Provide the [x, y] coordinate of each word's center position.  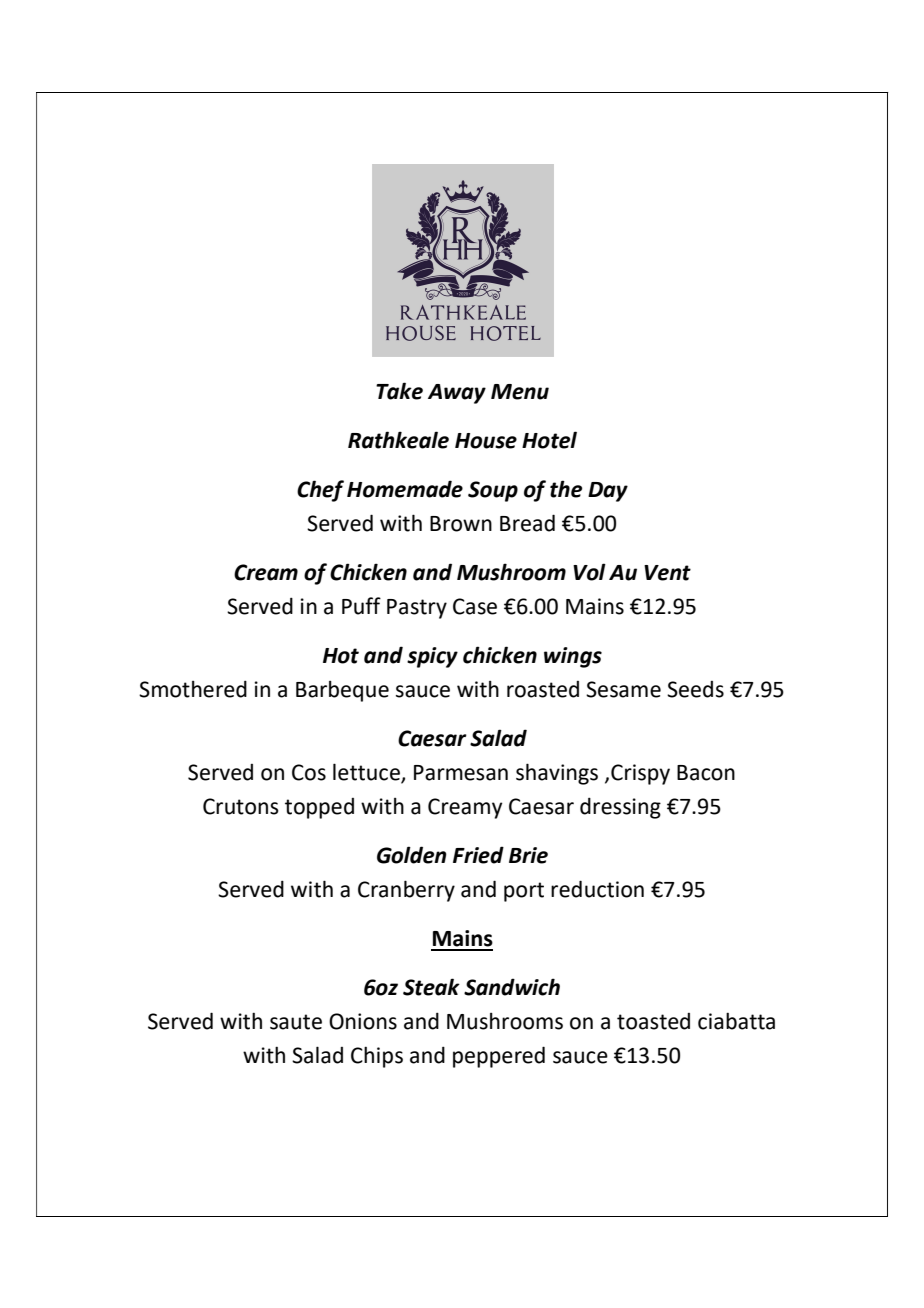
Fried [478, 855]
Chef [320, 491]
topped [319, 808]
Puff [361, 606]
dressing [620, 808]
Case [475, 606]
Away [457, 394]
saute [296, 1022]
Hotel [549, 440]
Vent [667, 573]
